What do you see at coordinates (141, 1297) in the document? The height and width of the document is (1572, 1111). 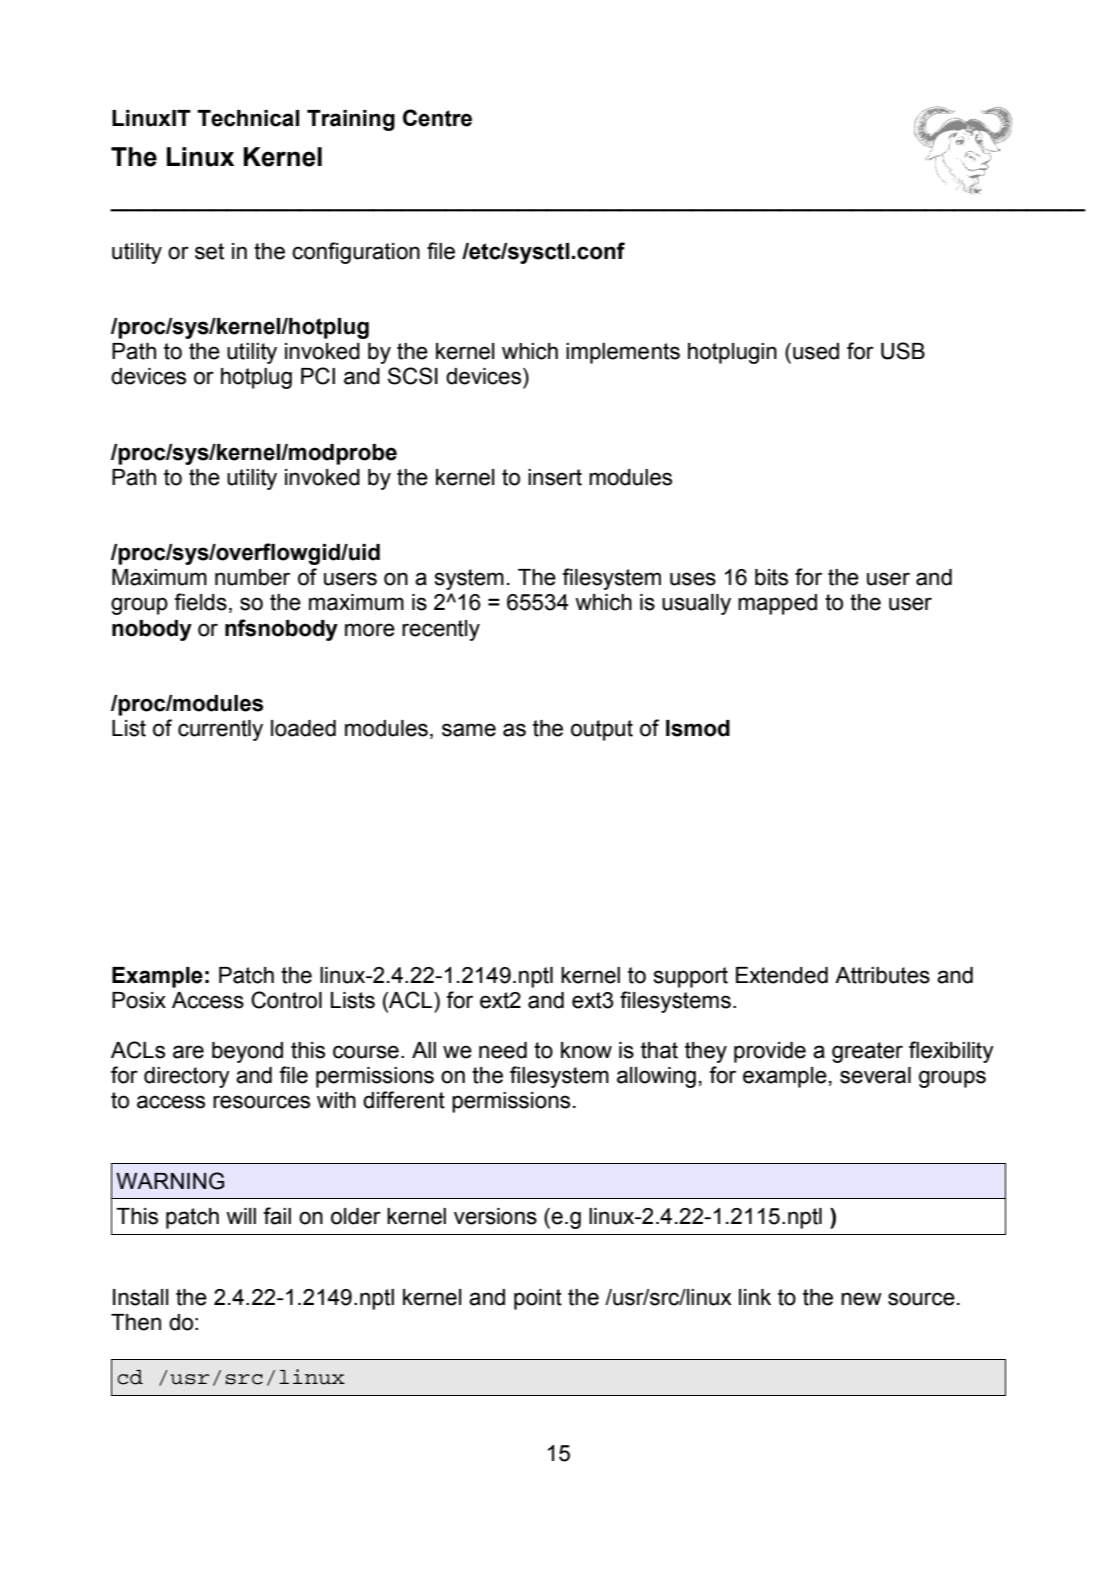 I see `Install` at bounding box center [141, 1297].
